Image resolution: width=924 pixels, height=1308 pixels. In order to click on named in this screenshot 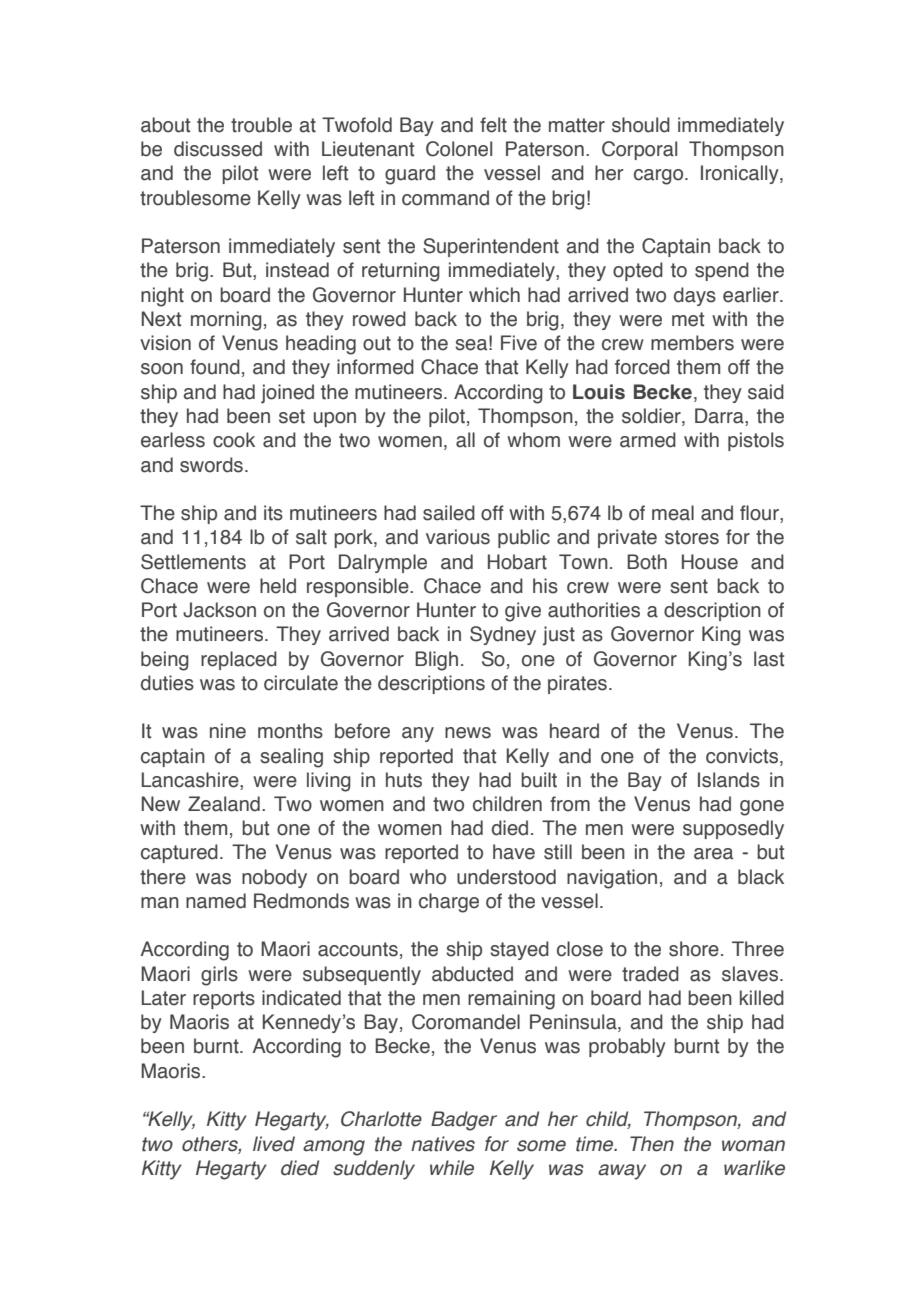, I will do `click(216, 901)`.
